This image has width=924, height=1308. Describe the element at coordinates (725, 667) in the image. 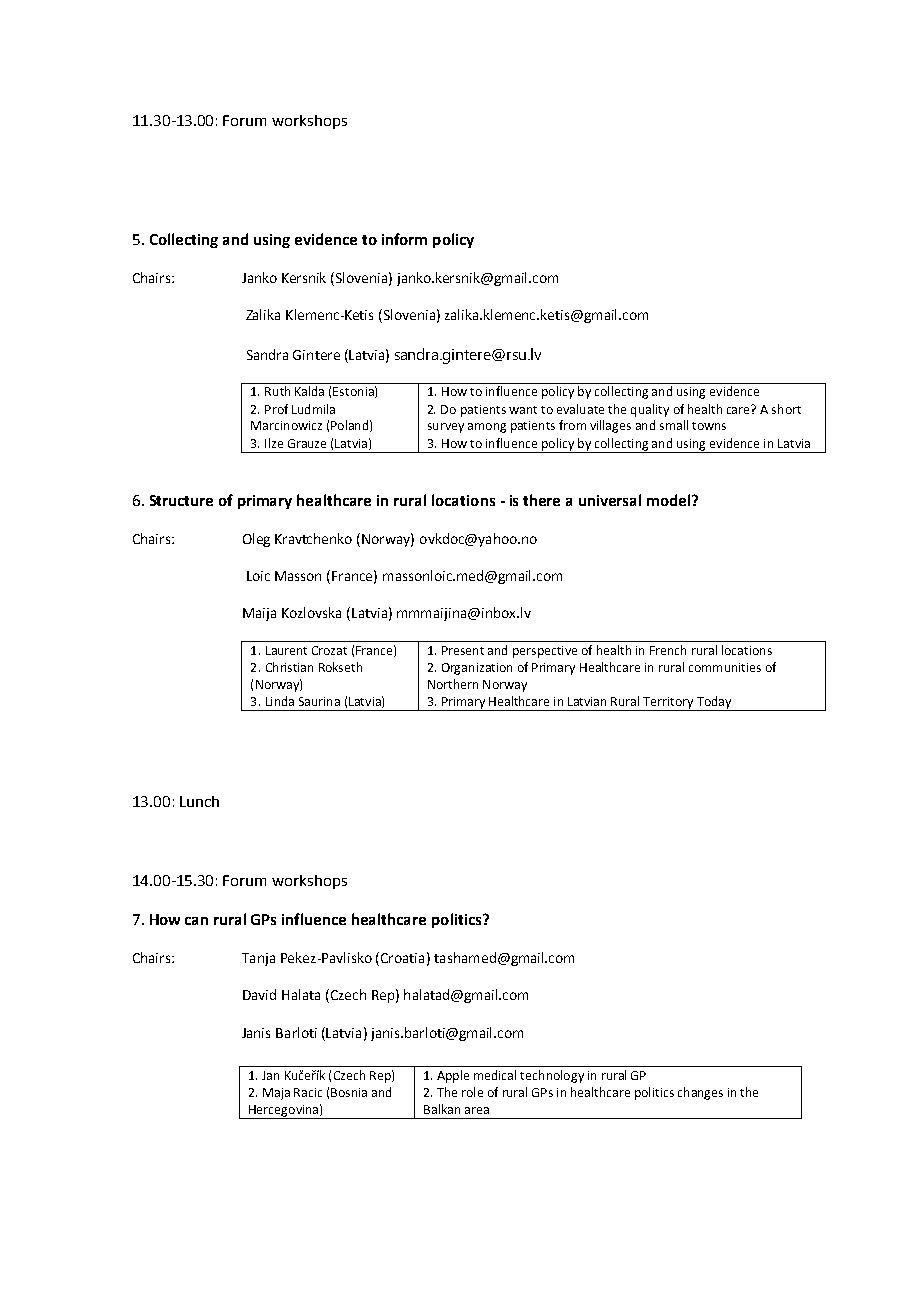

I see `communities` at that location.
